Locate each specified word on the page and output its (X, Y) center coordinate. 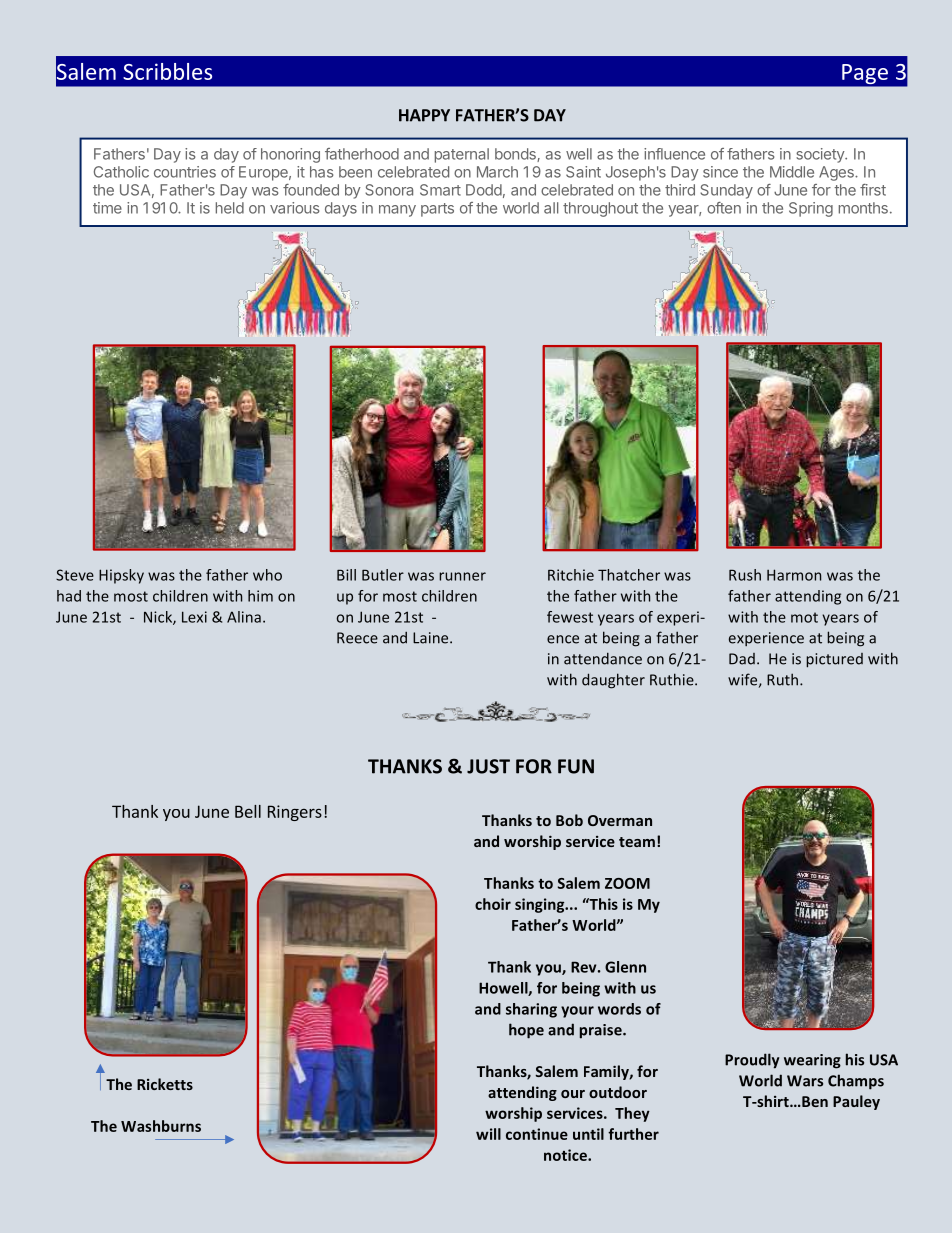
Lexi (194, 617)
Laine (432, 638)
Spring (811, 209)
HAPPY (424, 115)
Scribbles (167, 71)
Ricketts (165, 1084)
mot (804, 617)
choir (493, 904)
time (107, 208)
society (821, 155)
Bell (248, 811)
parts (437, 210)
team (637, 842)
